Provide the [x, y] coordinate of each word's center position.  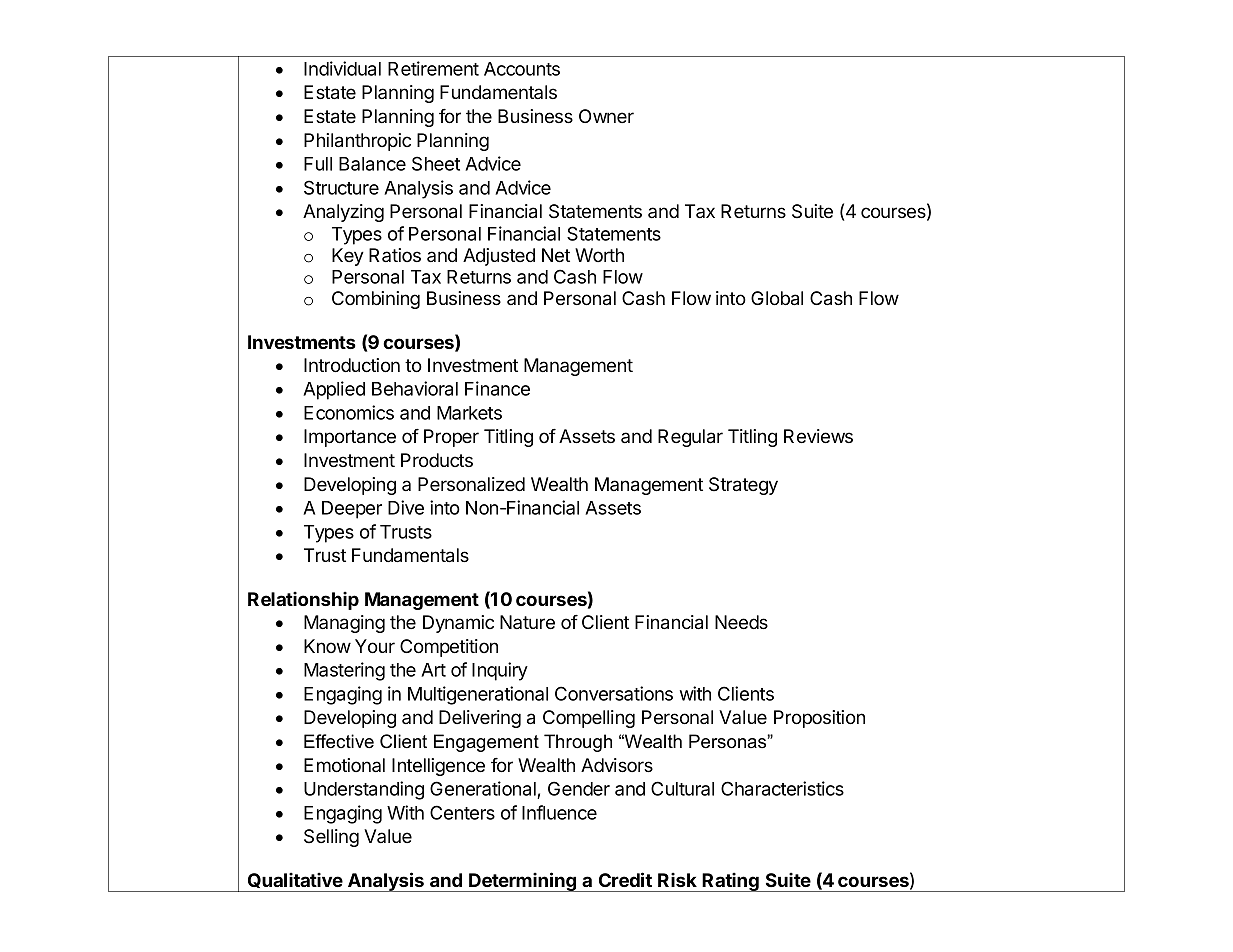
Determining [523, 882]
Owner [606, 116]
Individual [342, 68]
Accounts [522, 69]
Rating [731, 882]
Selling [331, 838]
